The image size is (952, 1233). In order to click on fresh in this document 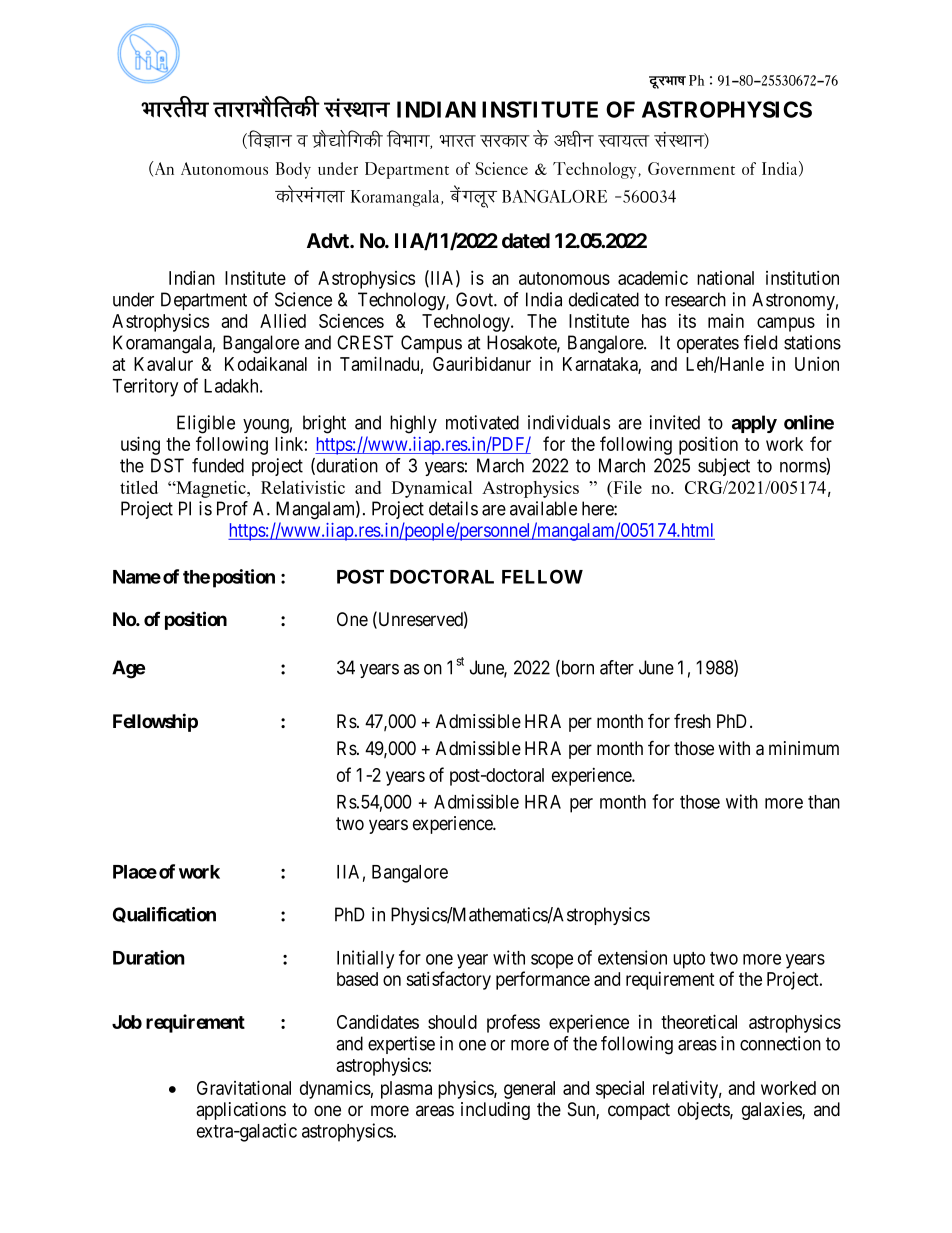, I will do `click(692, 721)`.
